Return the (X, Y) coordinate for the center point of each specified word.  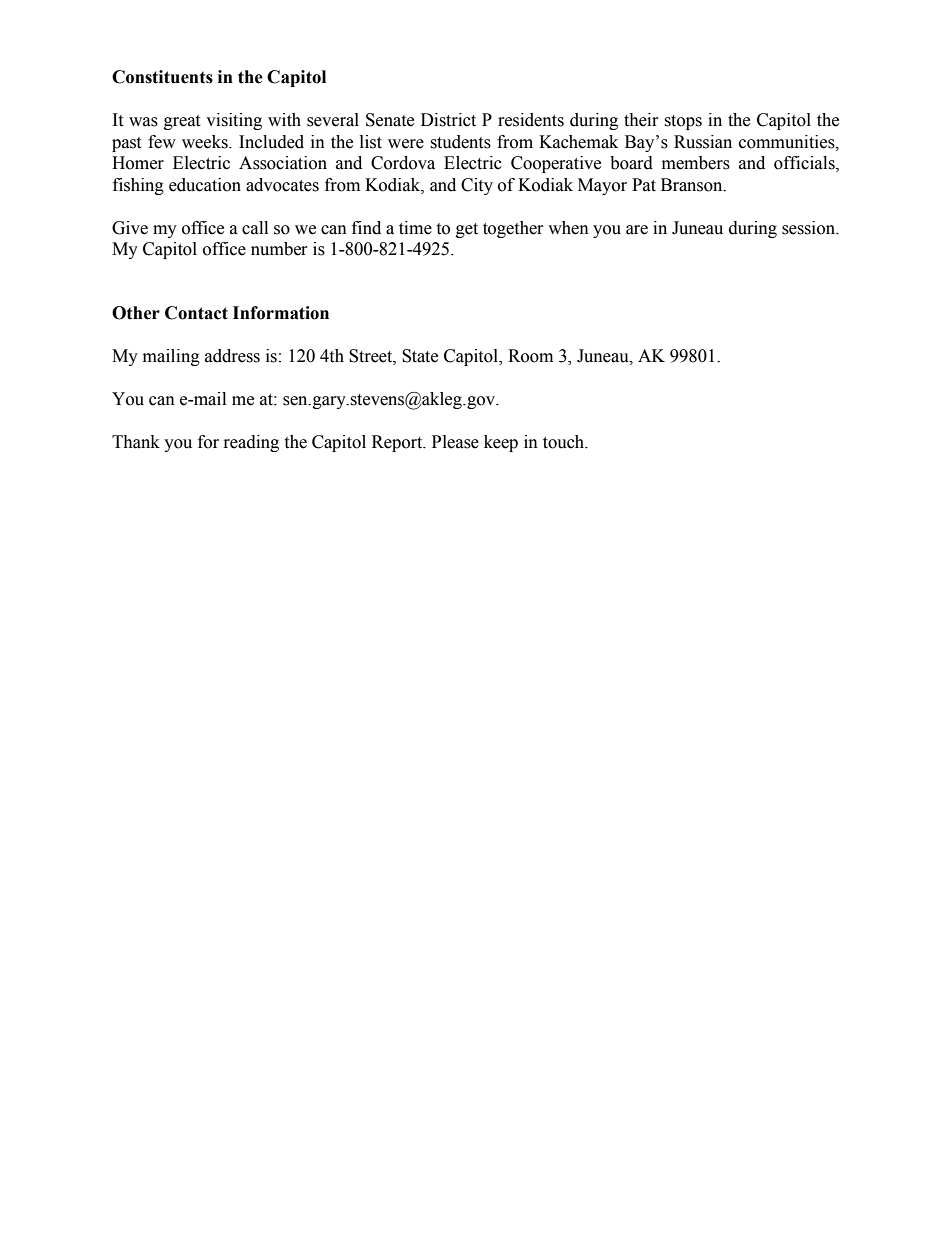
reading (251, 443)
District (448, 120)
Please (455, 442)
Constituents (162, 77)
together (513, 229)
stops (683, 122)
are (637, 230)
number (279, 249)
